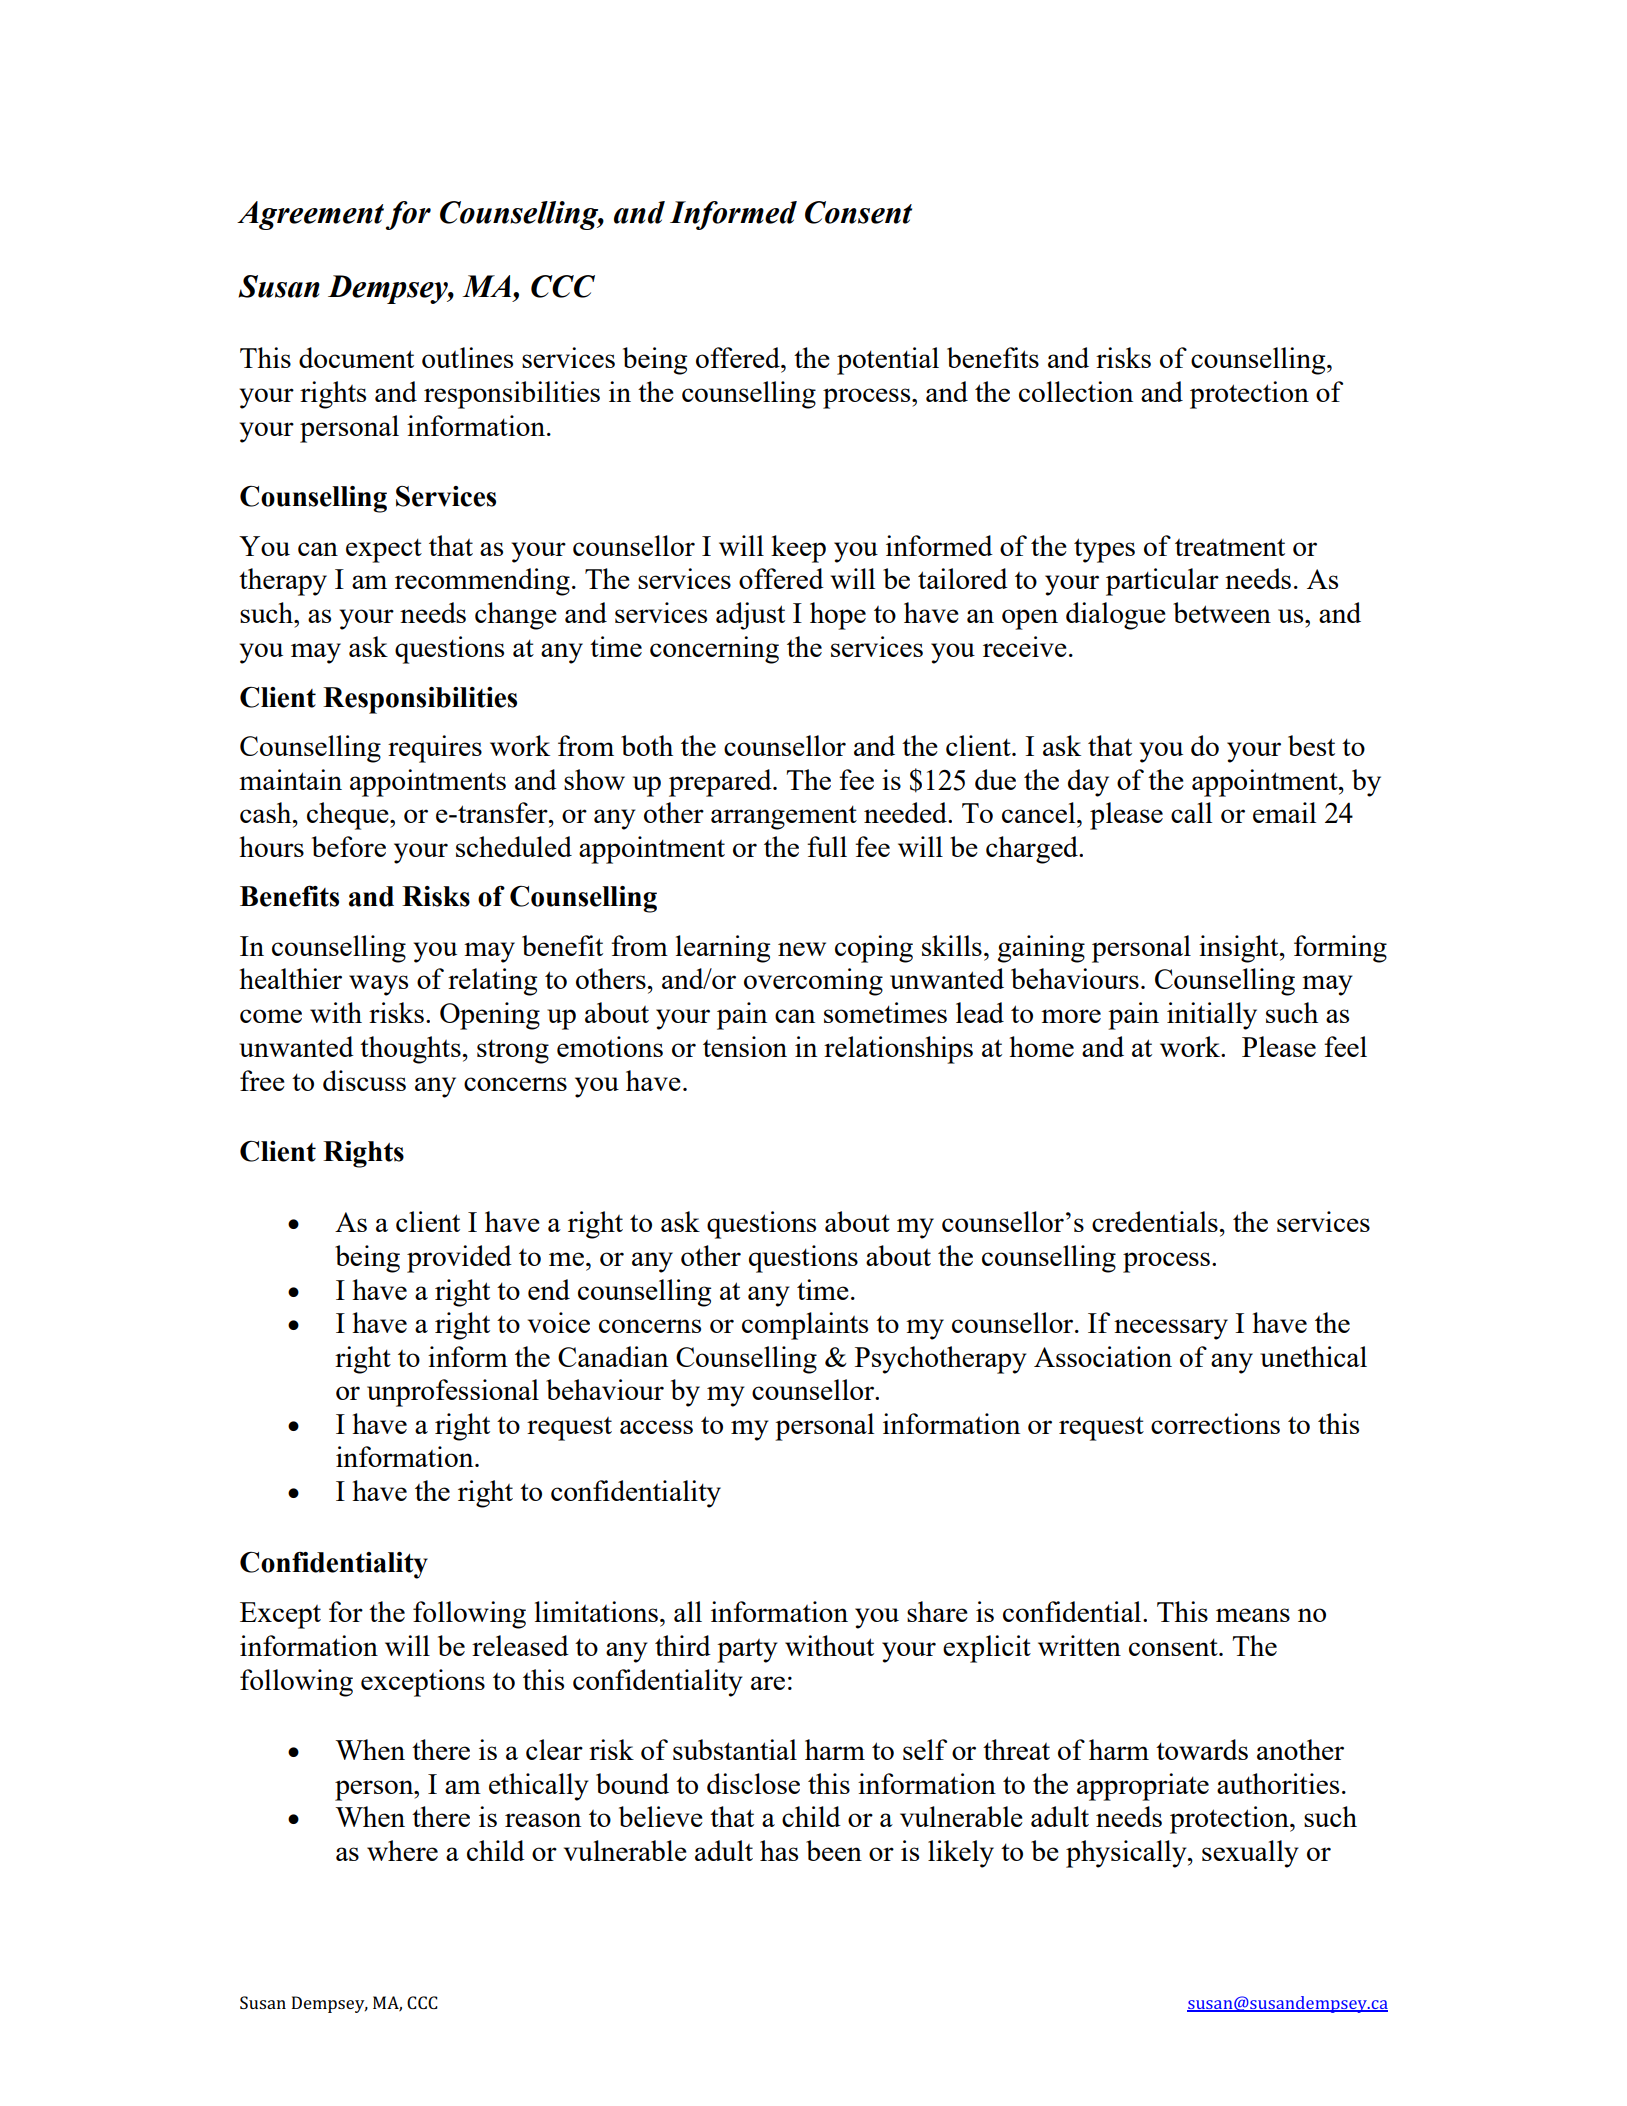  What do you see at coordinates (805, 1326) in the document?
I see `complaints` at bounding box center [805, 1326].
